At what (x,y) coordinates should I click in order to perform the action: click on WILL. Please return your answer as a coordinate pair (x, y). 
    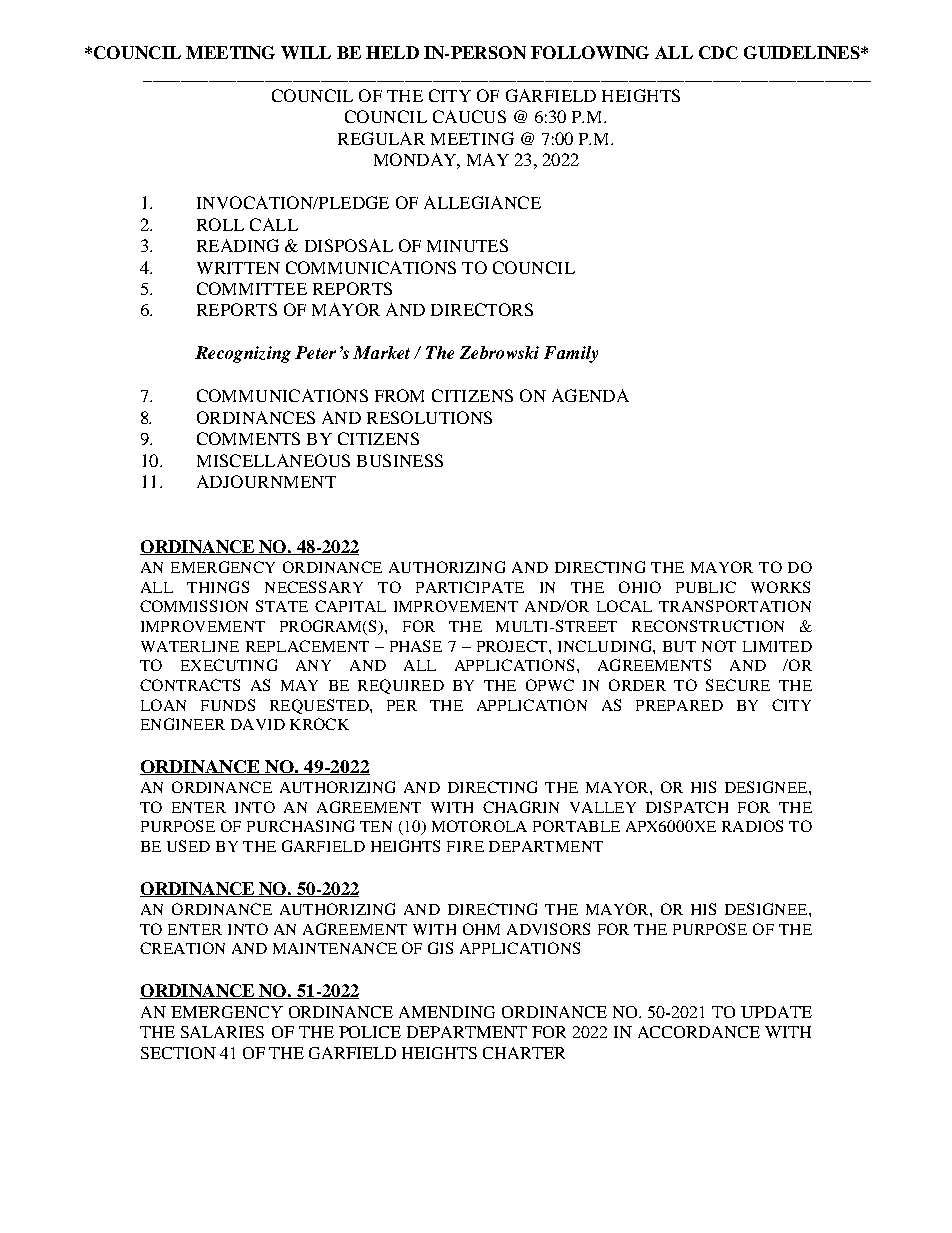
    Looking at the image, I should click on (306, 52).
